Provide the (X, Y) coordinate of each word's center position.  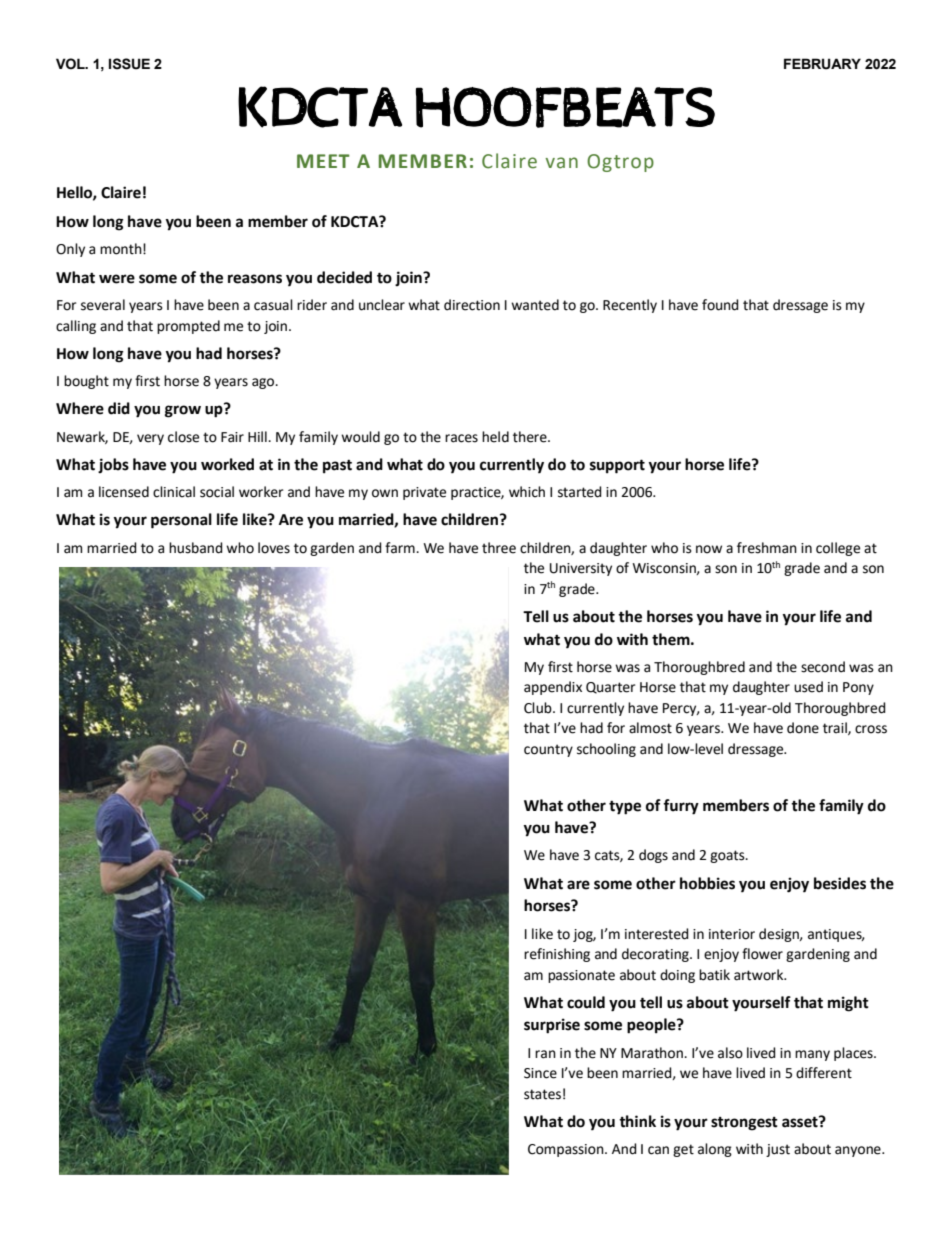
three (499, 548)
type (625, 808)
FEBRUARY (822, 64)
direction (472, 305)
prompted (188, 327)
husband (196, 548)
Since (540, 1073)
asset (801, 1122)
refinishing (557, 955)
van (561, 163)
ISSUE (129, 64)
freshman (767, 548)
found (720, 305)
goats (728, 856)
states (542, 1094)
